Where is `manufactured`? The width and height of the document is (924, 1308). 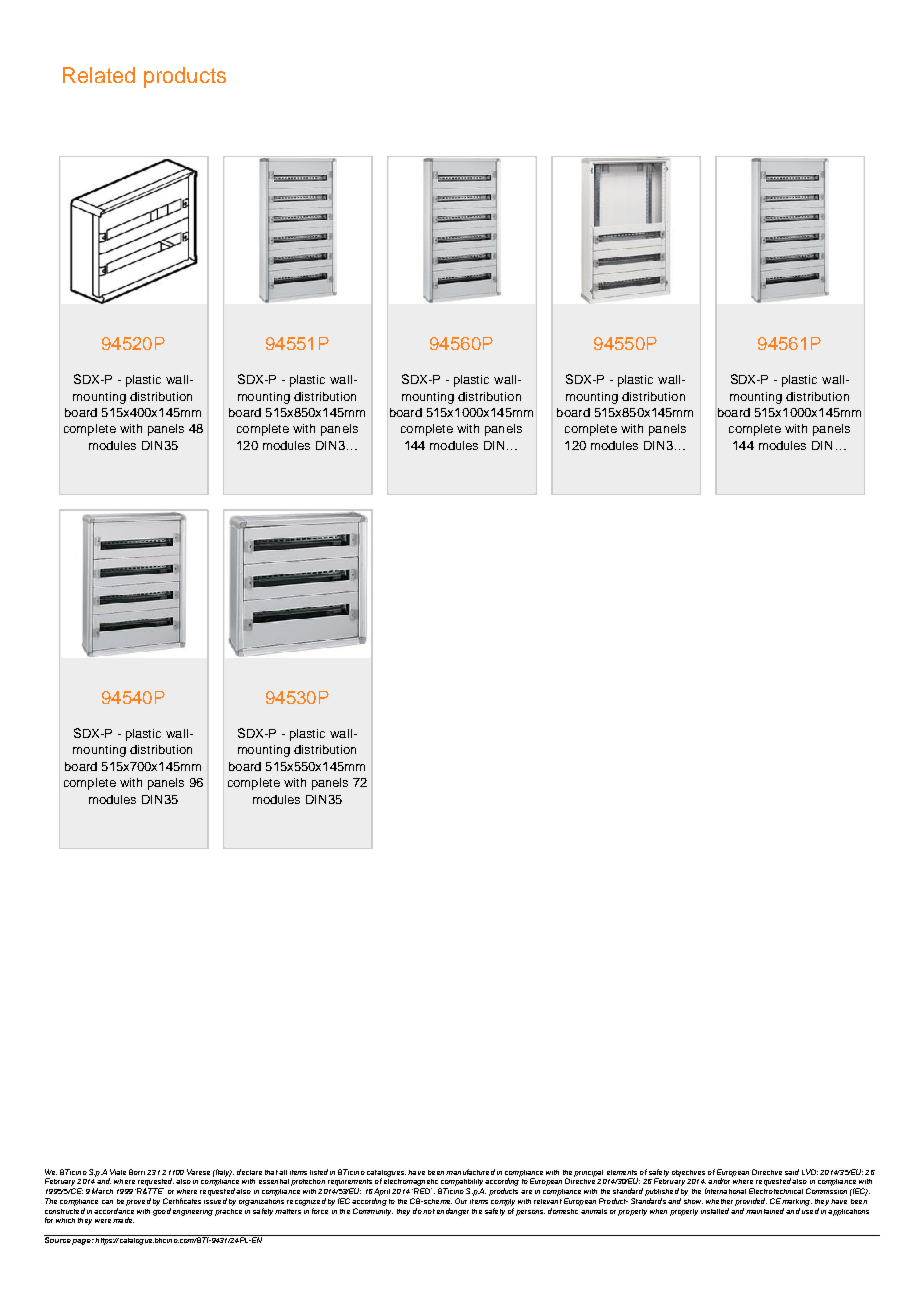 manufactured is located at coordinates (470, 1172).
